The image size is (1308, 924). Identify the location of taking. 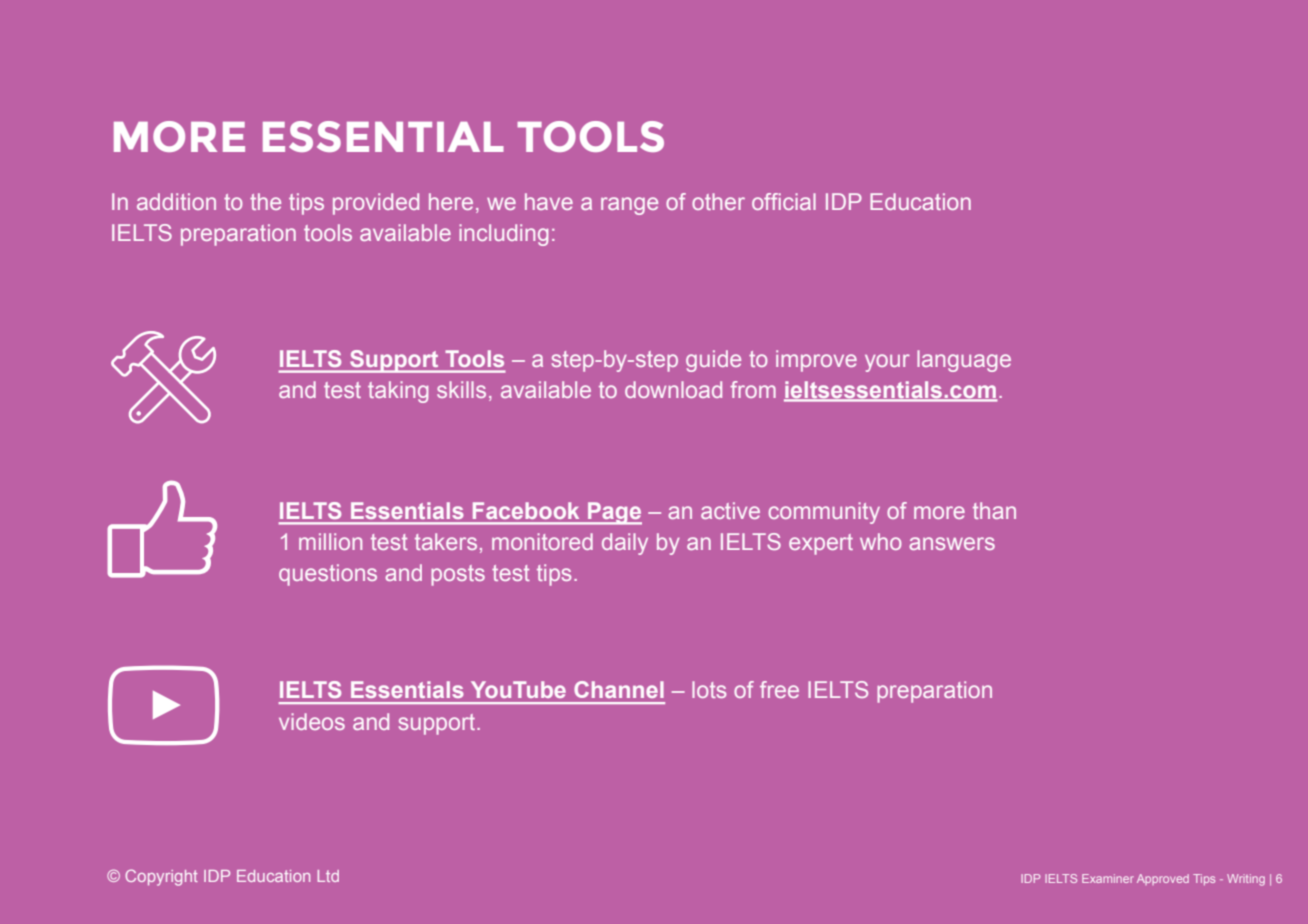
(398, 392).
